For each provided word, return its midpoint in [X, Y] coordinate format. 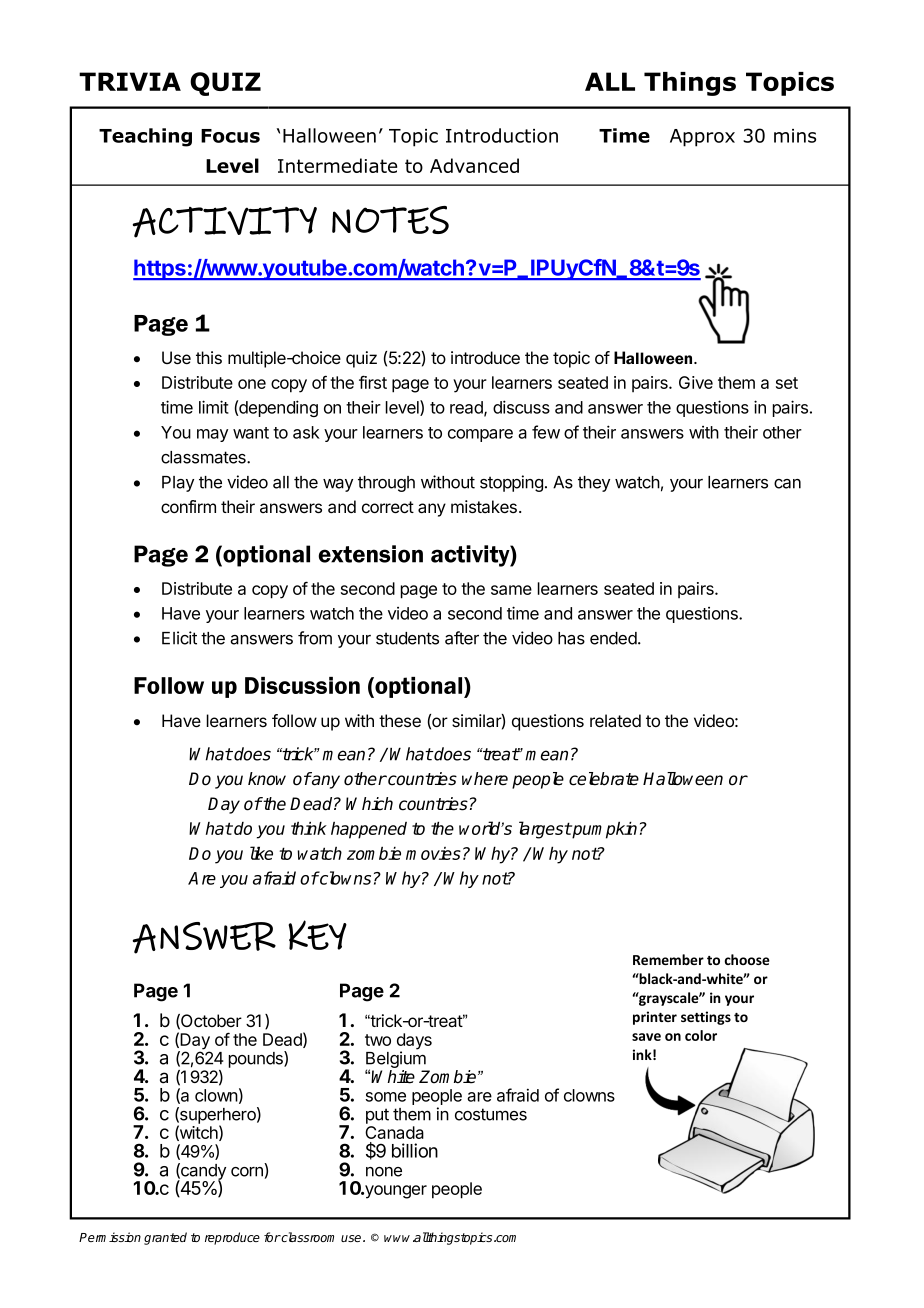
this [209, 357]
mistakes [484, 506]
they [594, 484]
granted [165, 1238]
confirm [188, 506]
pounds [257, 1059]
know [267, 779]
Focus [230, 136]
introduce [485, 357]
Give [696, 382]
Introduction [502, 135]
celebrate [604, 779]
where [485, 779]
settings [706, 1018]
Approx [702, 138]
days [414, 1042]
